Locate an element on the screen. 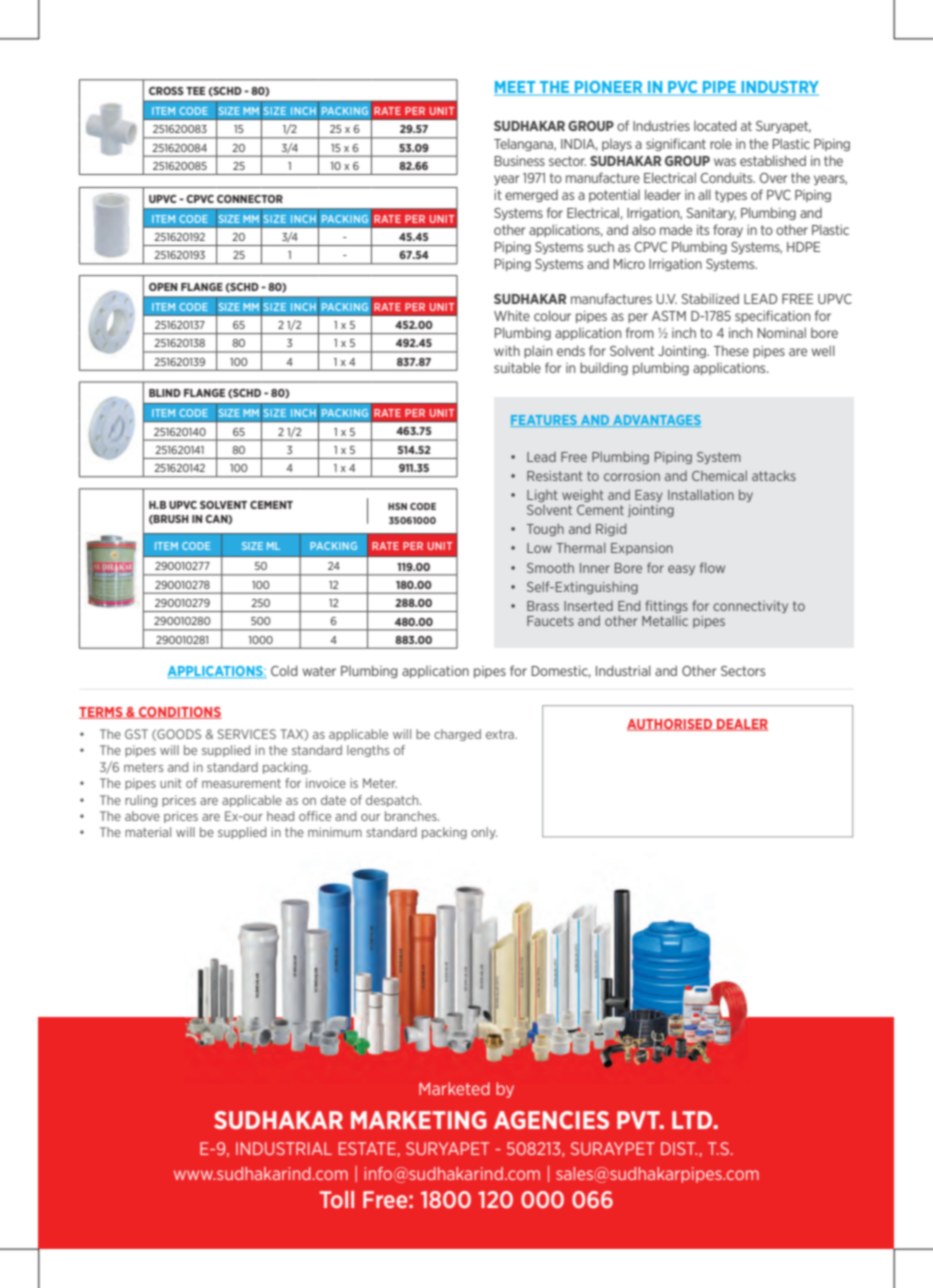 The height and width of the screenshot is (1288, 933). located is located at coordinates (715, 125).
